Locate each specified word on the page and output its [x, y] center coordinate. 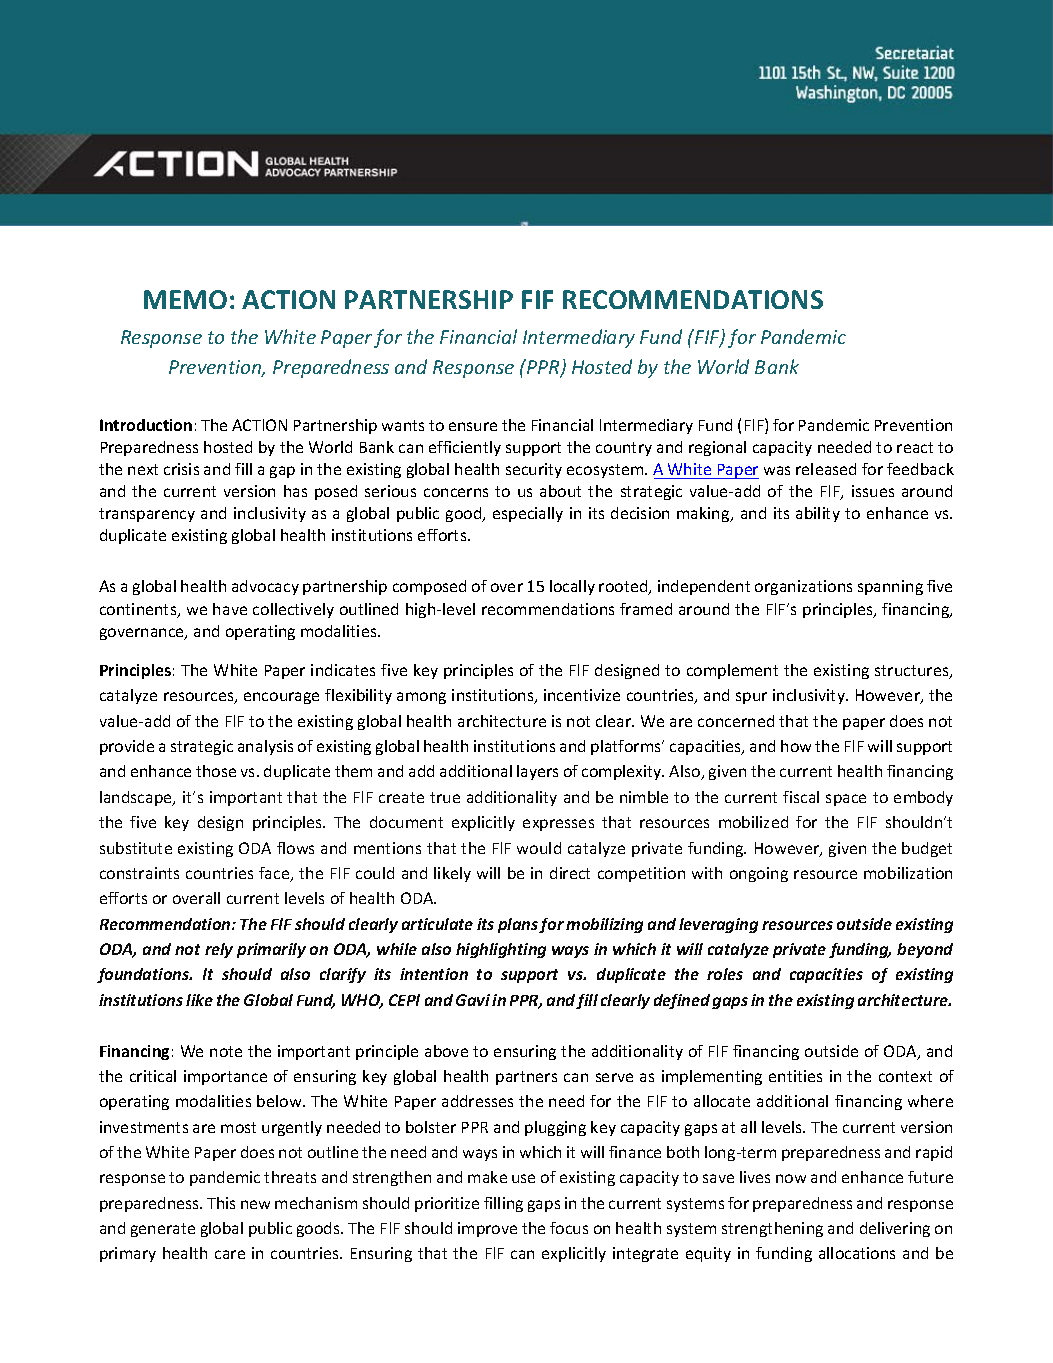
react [915, 447]
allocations [857, 1253]
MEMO [185, 299]
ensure [473, 426]
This [221, 1203]
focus [569, 1228]
